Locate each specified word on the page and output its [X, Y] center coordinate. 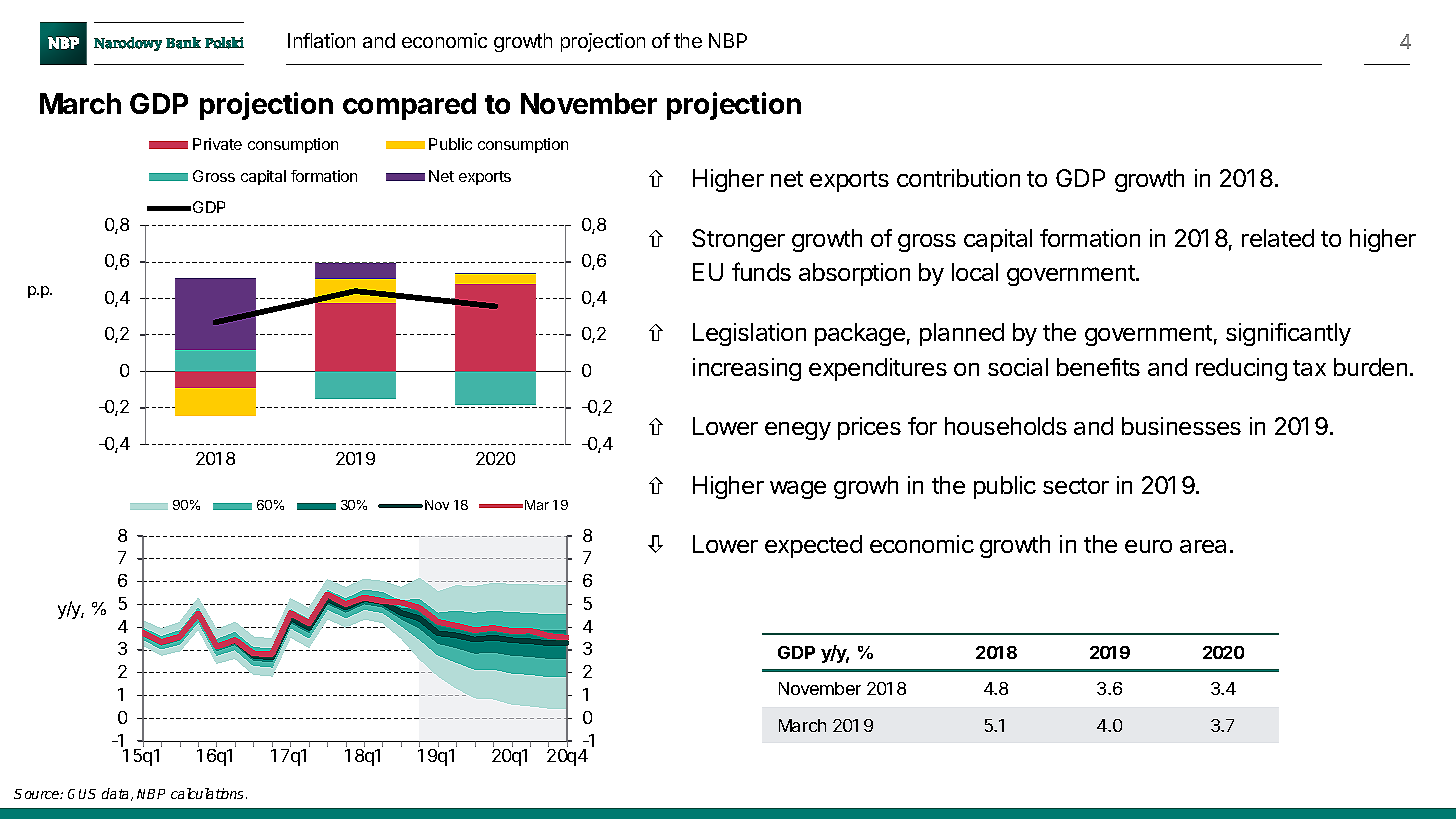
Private [217, 144]
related [1278, 238]
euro [1148, 546]
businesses [1181, 426]
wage [798, 490]
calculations [209, 793]
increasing [747, 369]
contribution [958, 178]
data [117, 794]
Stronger [738, 240]
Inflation [321, 40]
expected [813, 546]
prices [869, 428]
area [1203, 546]
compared [409, 106]
